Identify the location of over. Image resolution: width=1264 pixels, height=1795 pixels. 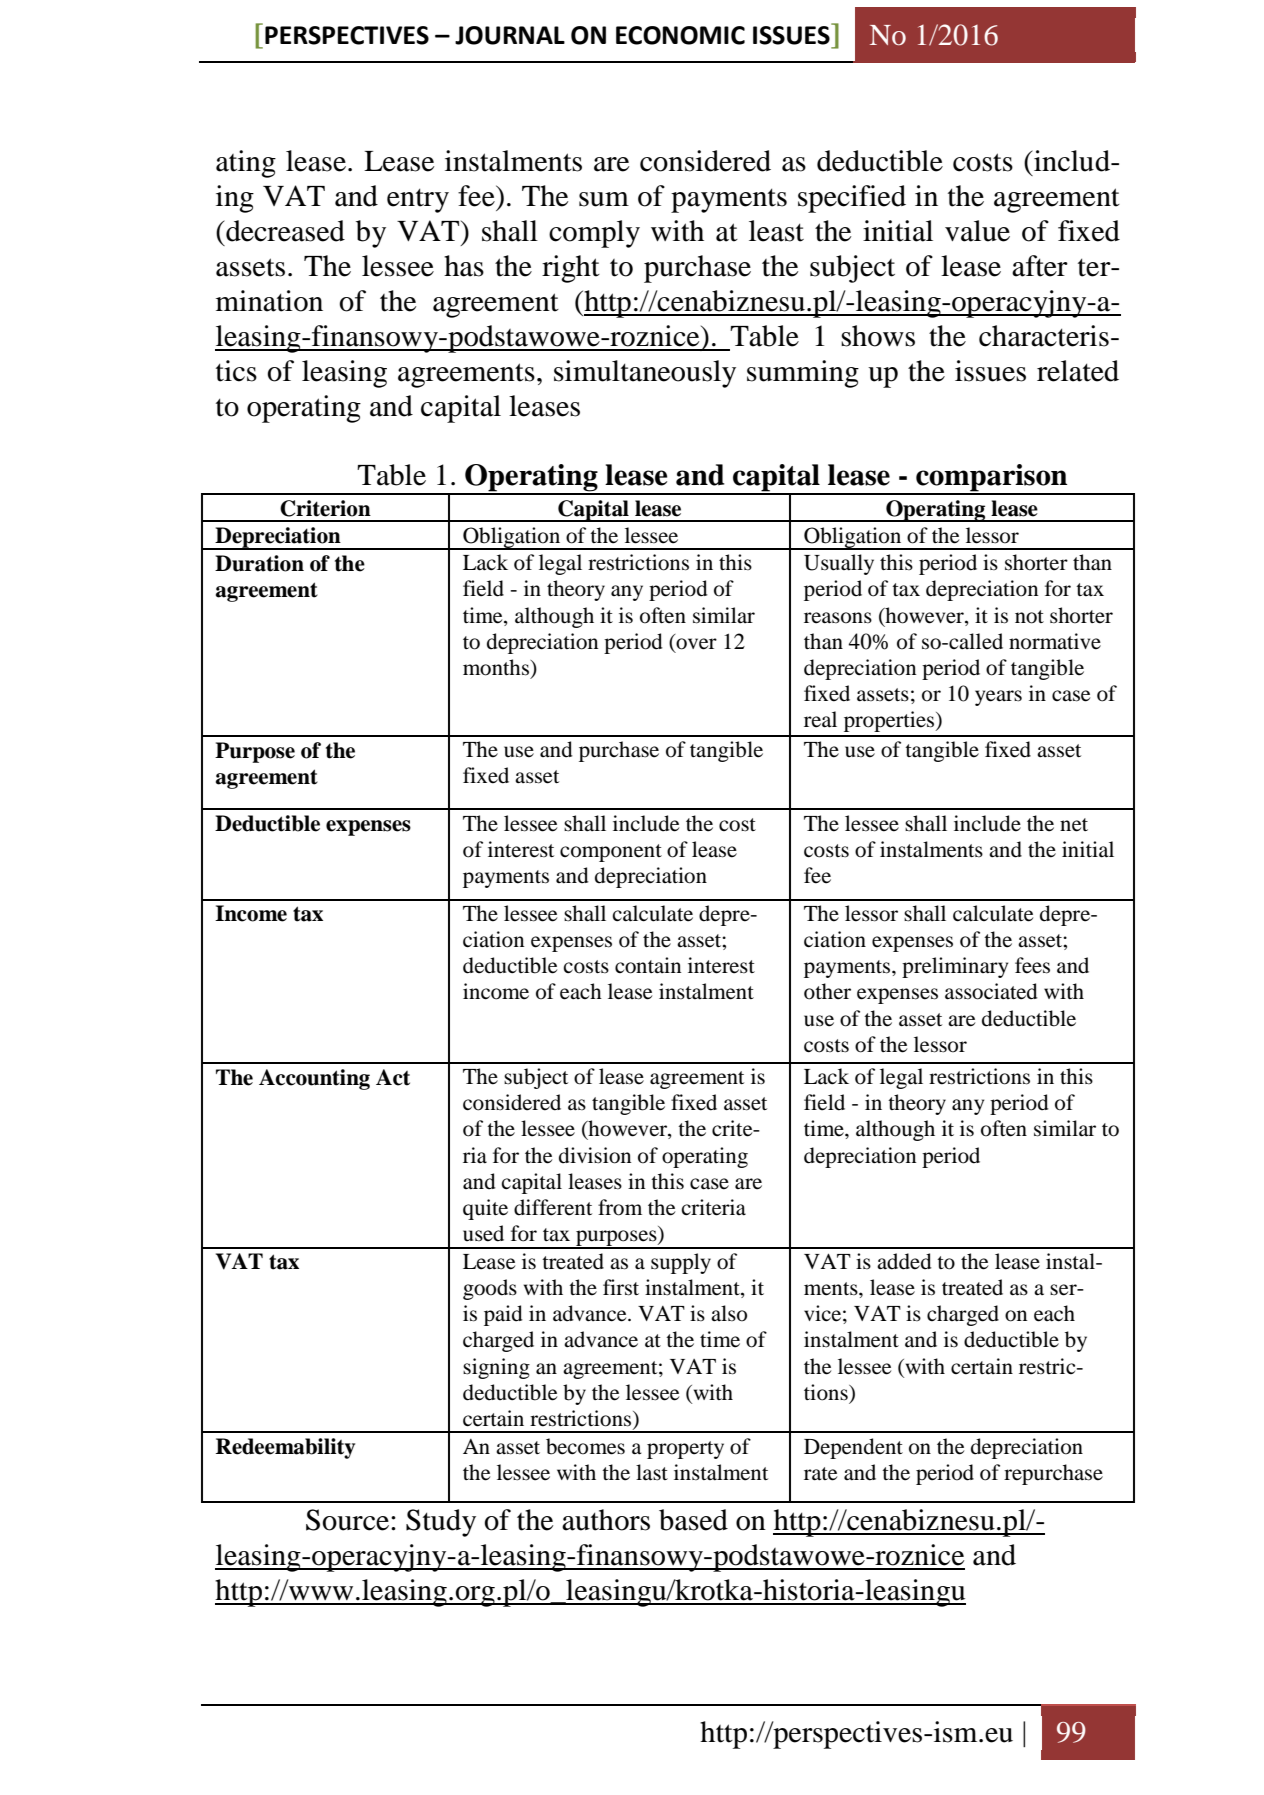
(696, 644).
